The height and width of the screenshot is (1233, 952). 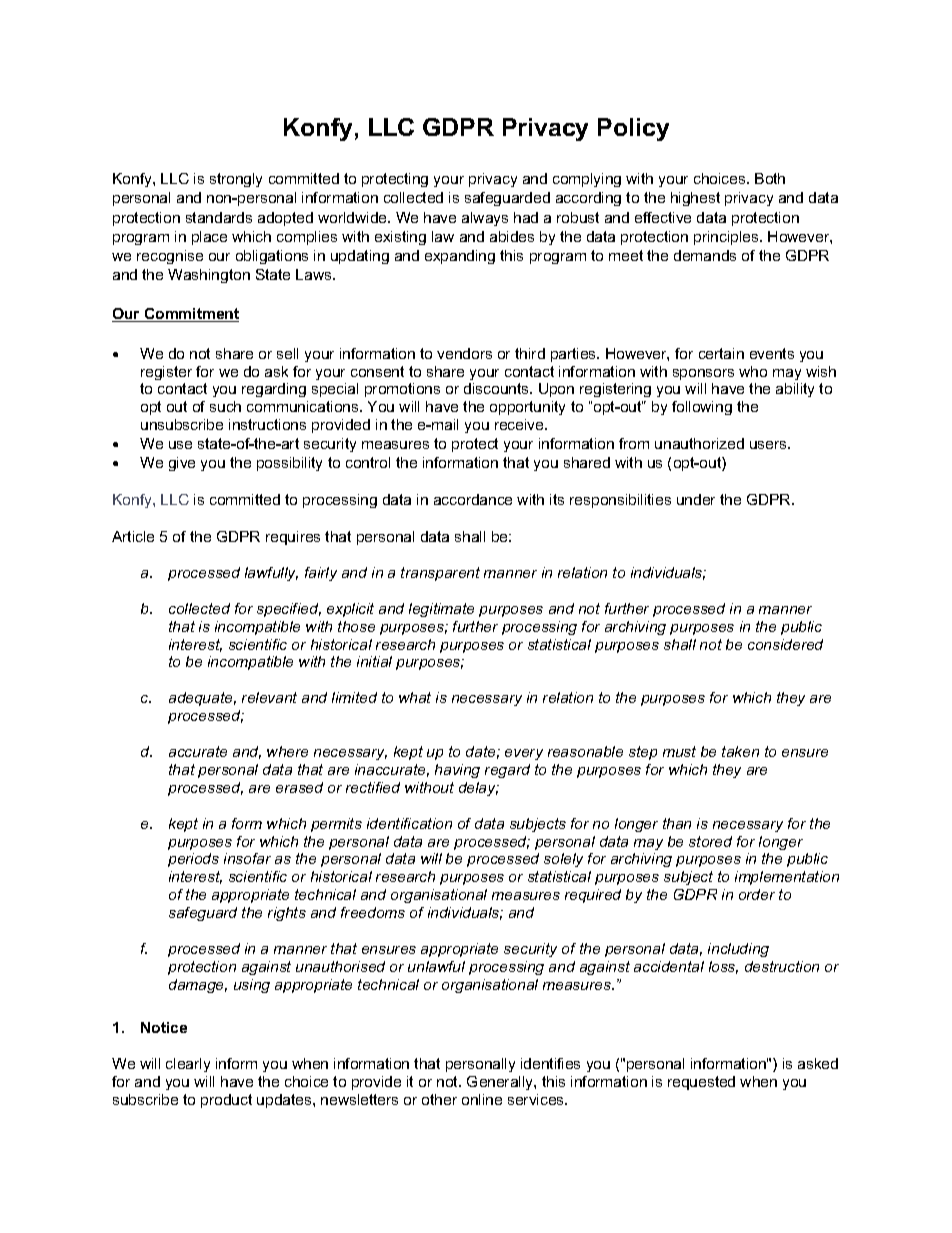 What do you see at coordinates (770, 178) in the screenshot?
I see `Both` at bounding box center [770, 178].
